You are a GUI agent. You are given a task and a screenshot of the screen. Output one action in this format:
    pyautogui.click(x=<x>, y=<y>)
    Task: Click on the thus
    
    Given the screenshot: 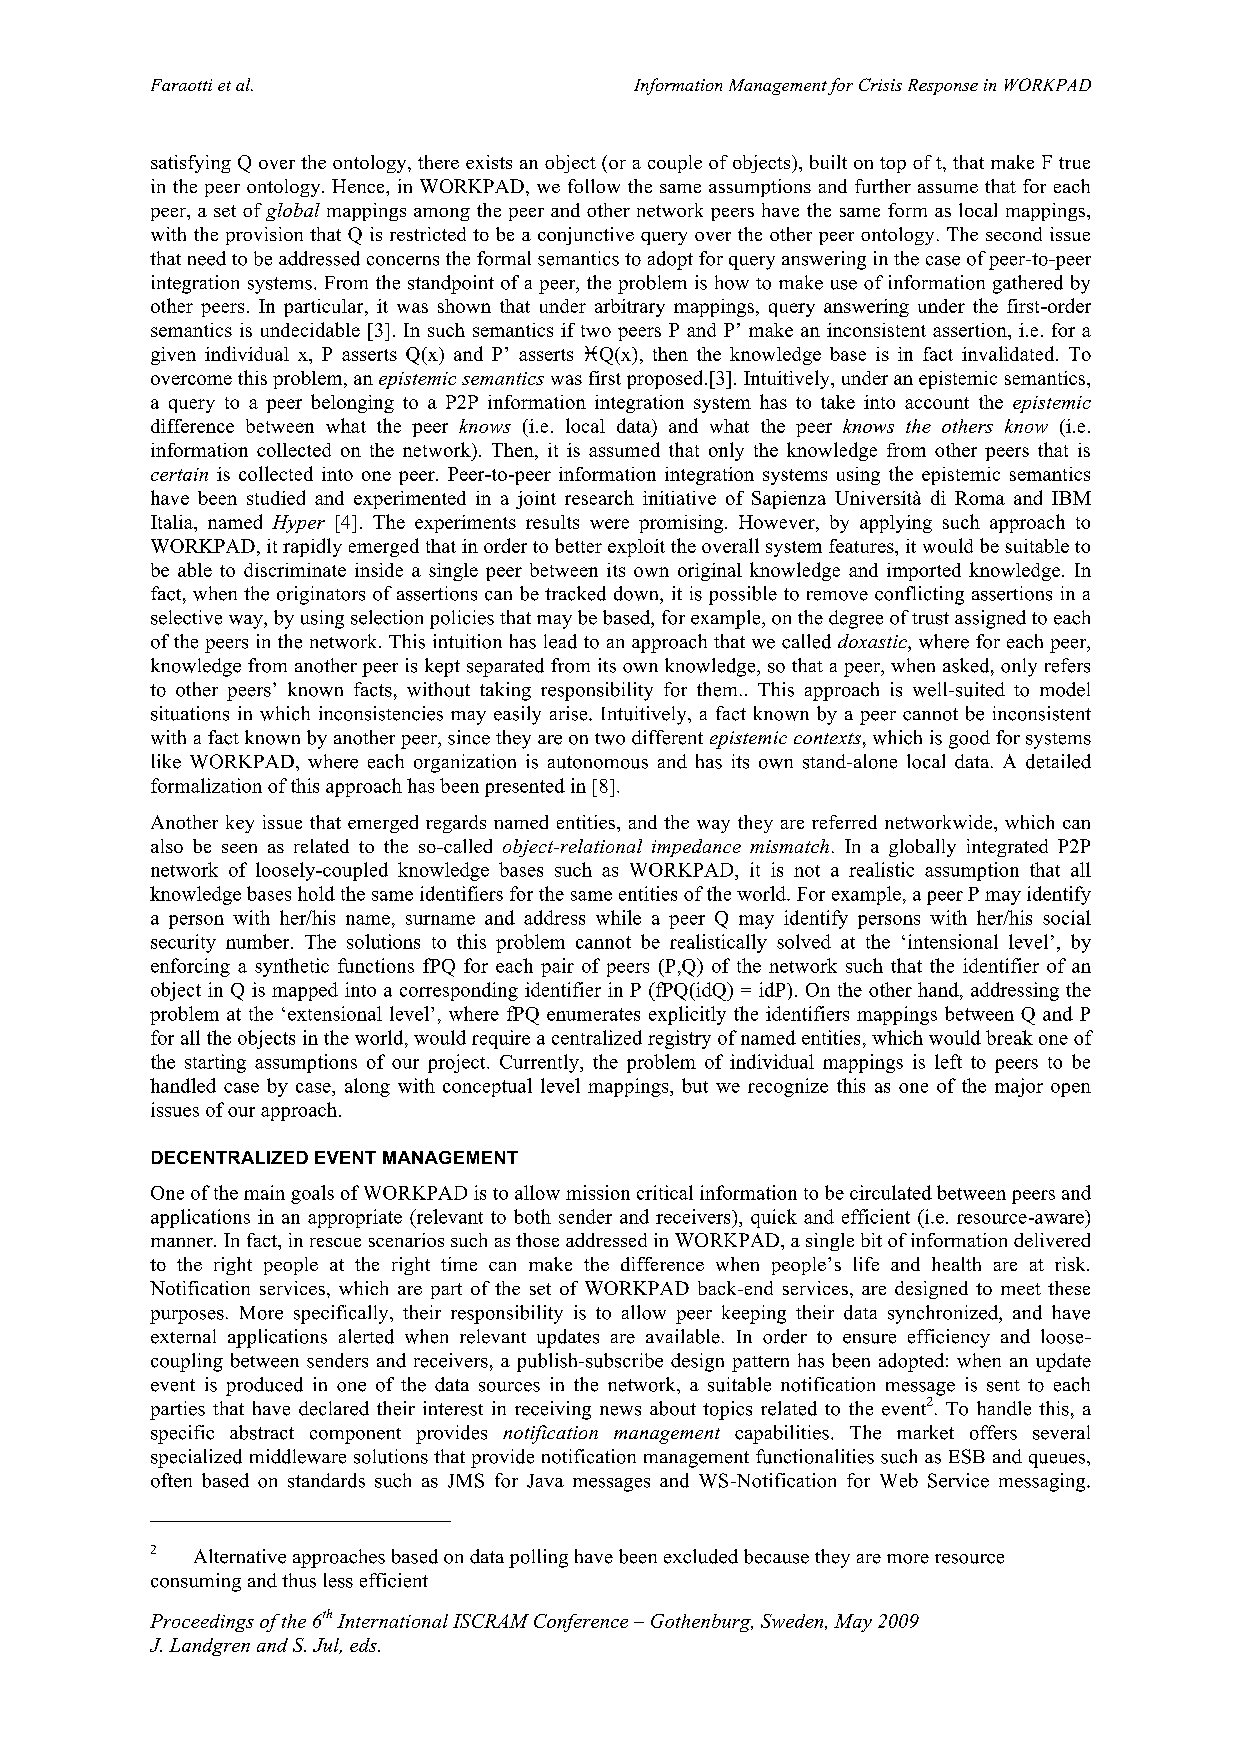 What is the action you would take?
    pyautogui.click(x=299, y=1580)
